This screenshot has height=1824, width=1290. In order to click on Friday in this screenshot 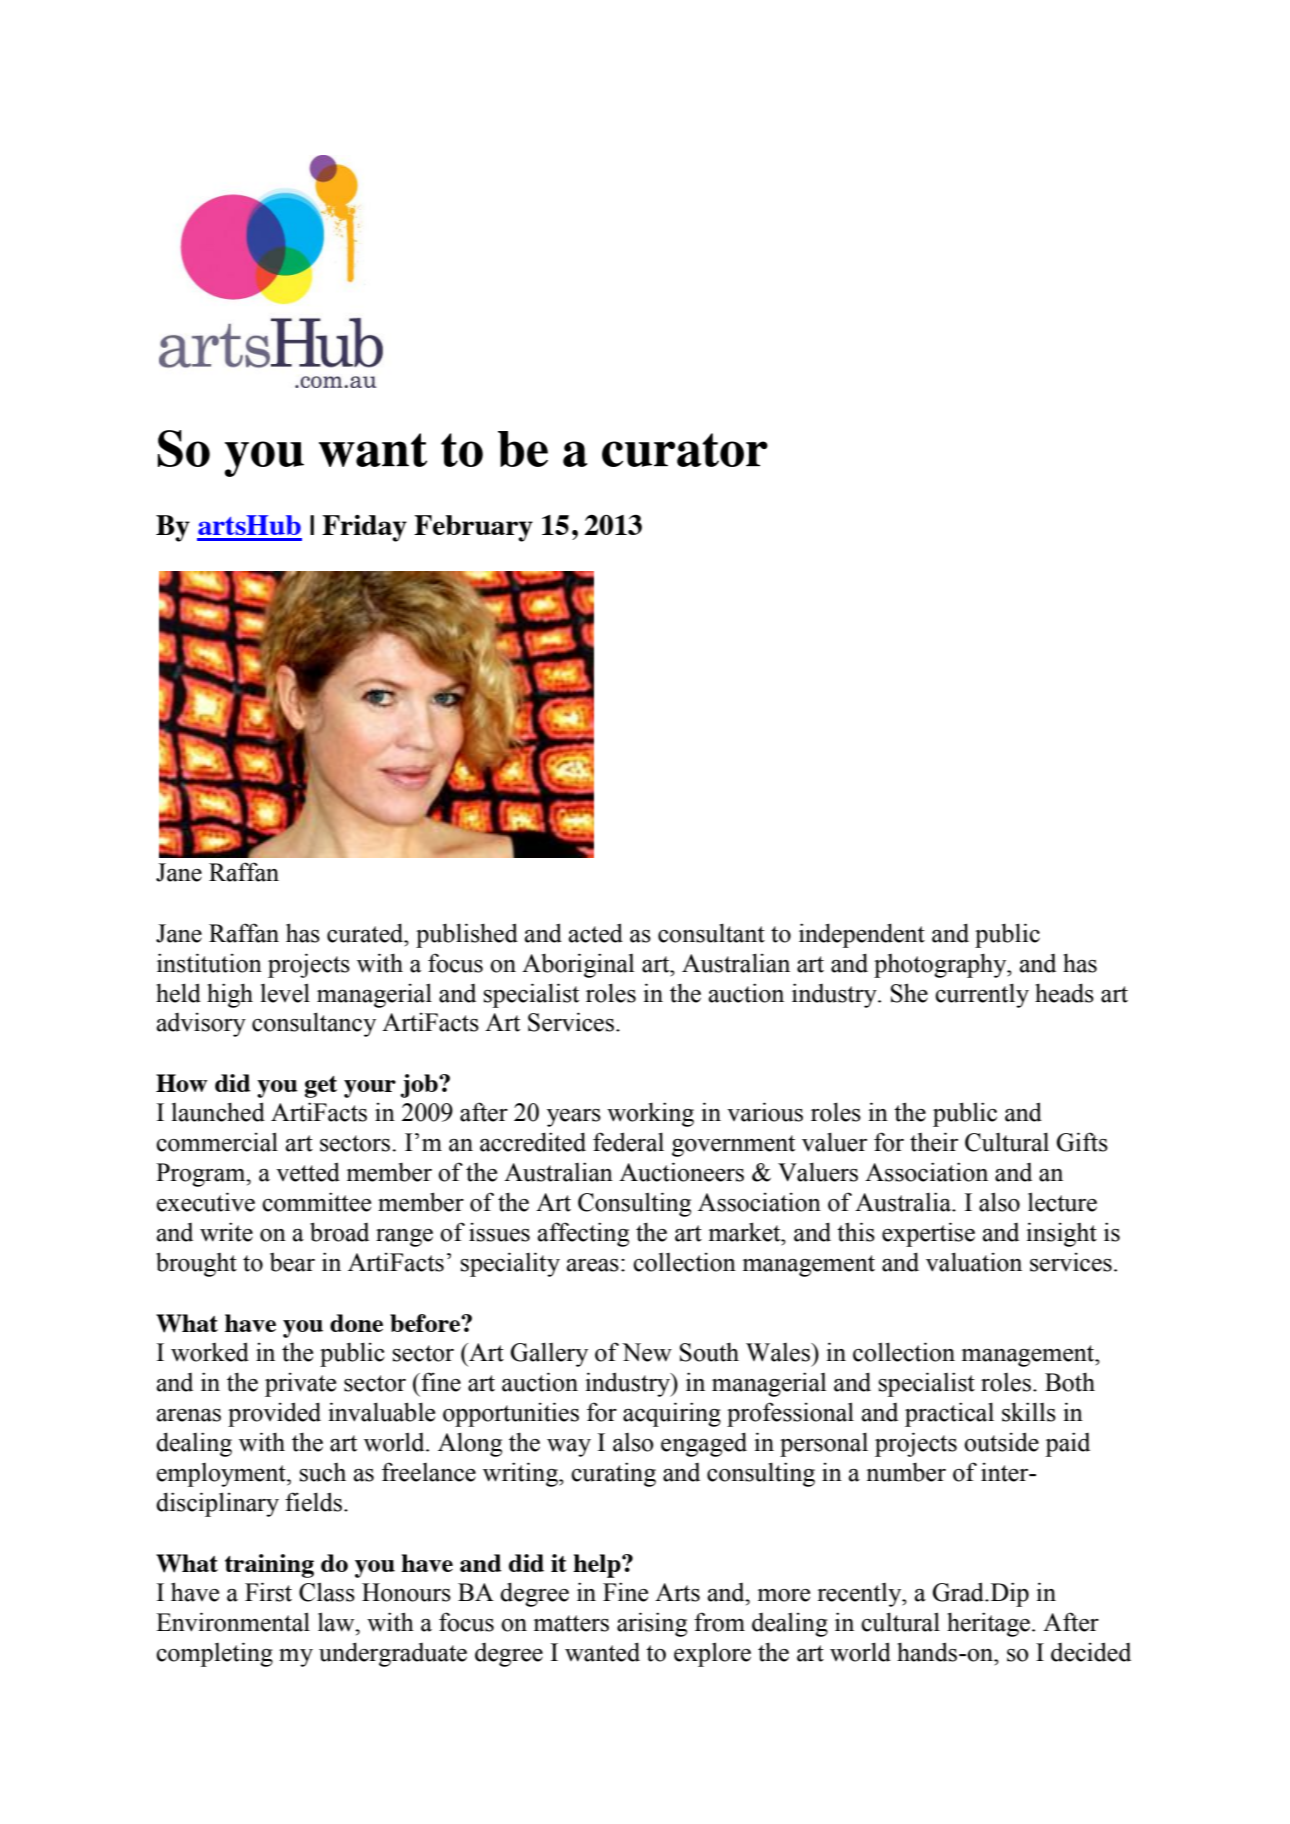, I will do `click(364, 528)`.
